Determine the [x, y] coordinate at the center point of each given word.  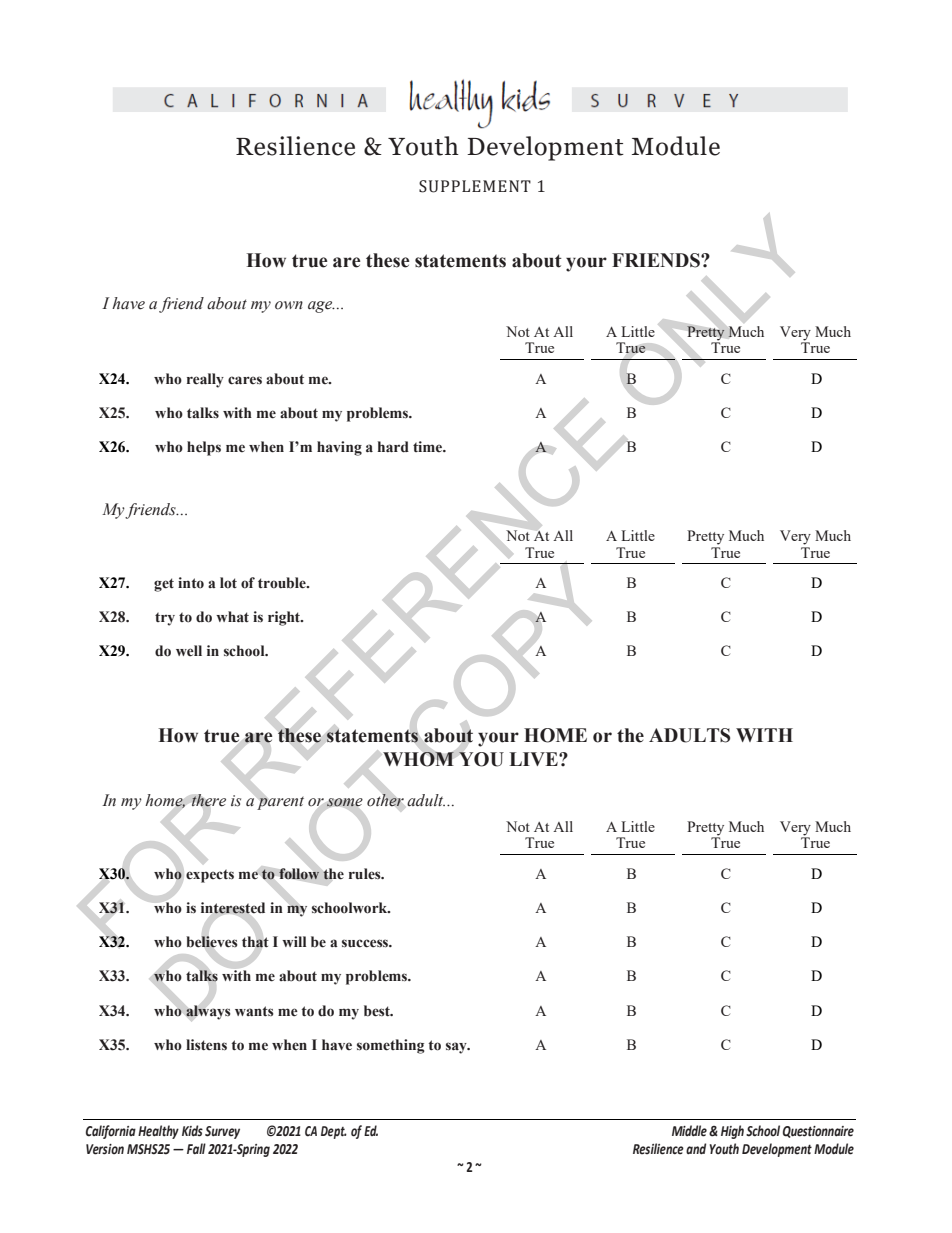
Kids [192, 1131]
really [205, 380]
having [339, 448]
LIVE [534, 759]
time [429, 446]
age [321, 307]
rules [366, 874]
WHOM [418, 759]
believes [212, 942]
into [191, 583]
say [457, 1048]
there [209, 800]
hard [393, 447]
